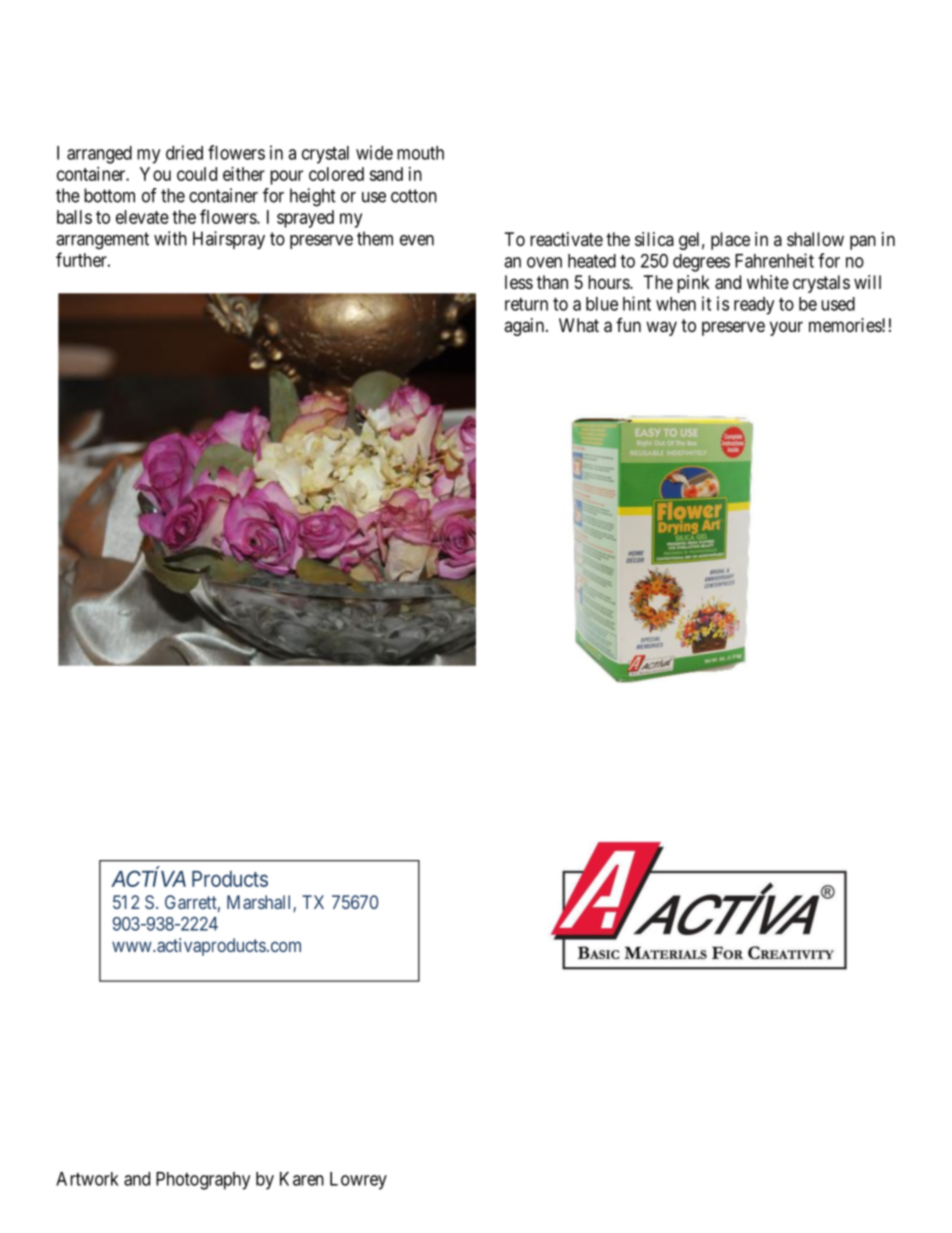 The image size is (952, 1233). Describe the element at coordinates (203, 1181) in the image. I see `Photography` at that location.
